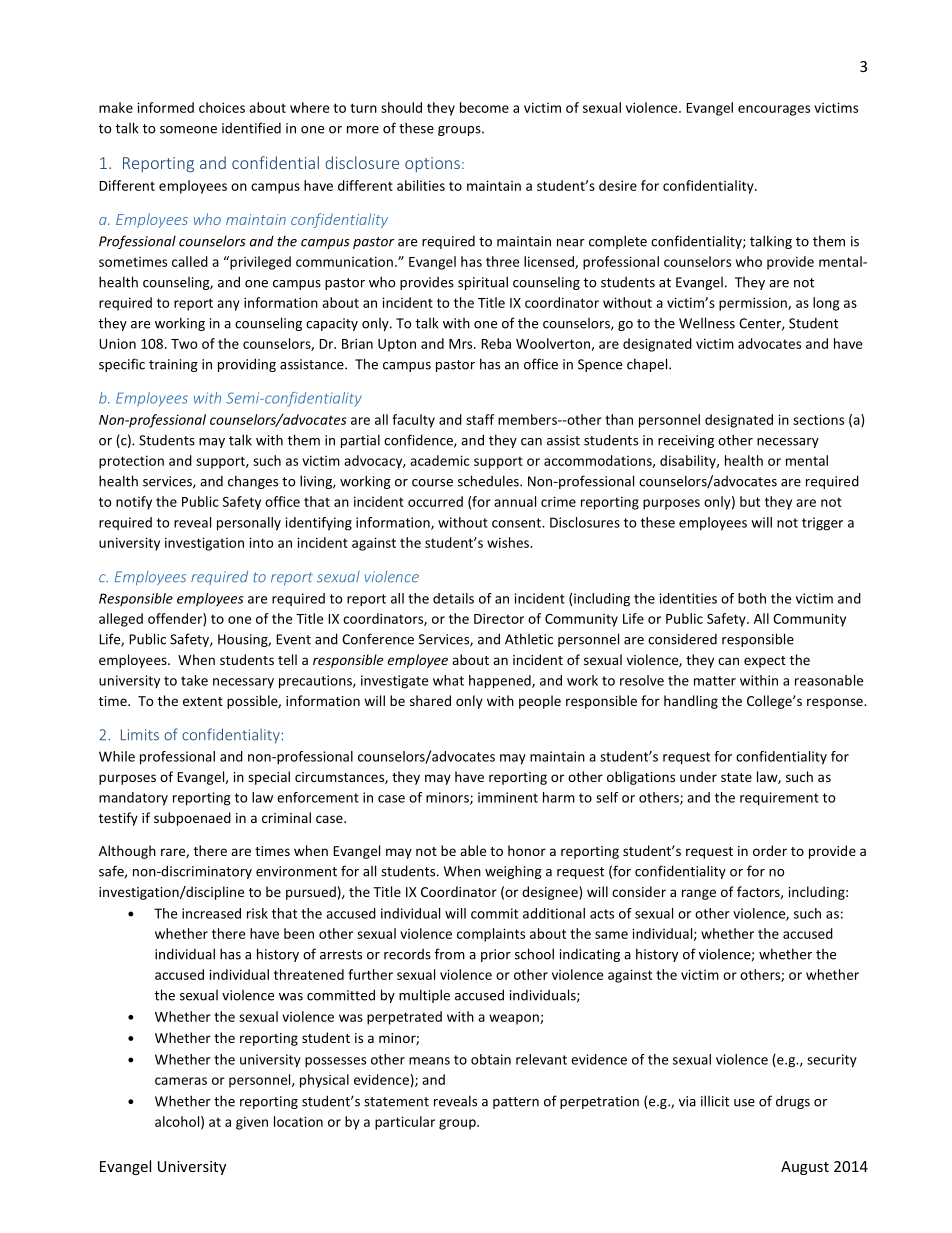 The height and width of the screenshot is (1233, 952). I want to click on changes, so click(253, 482).
